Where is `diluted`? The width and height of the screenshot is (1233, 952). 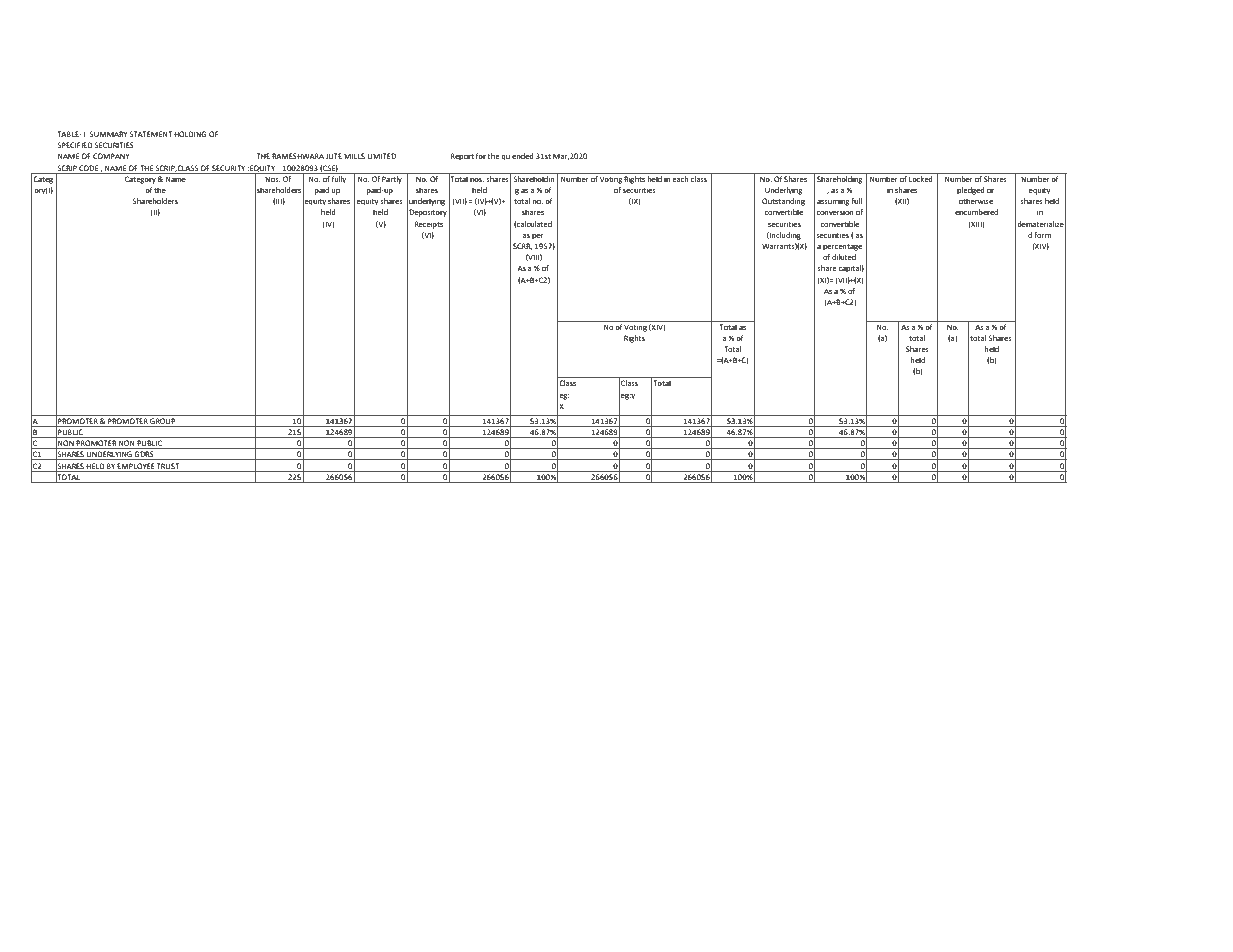 diluted is located at coordinates (844, 257).
